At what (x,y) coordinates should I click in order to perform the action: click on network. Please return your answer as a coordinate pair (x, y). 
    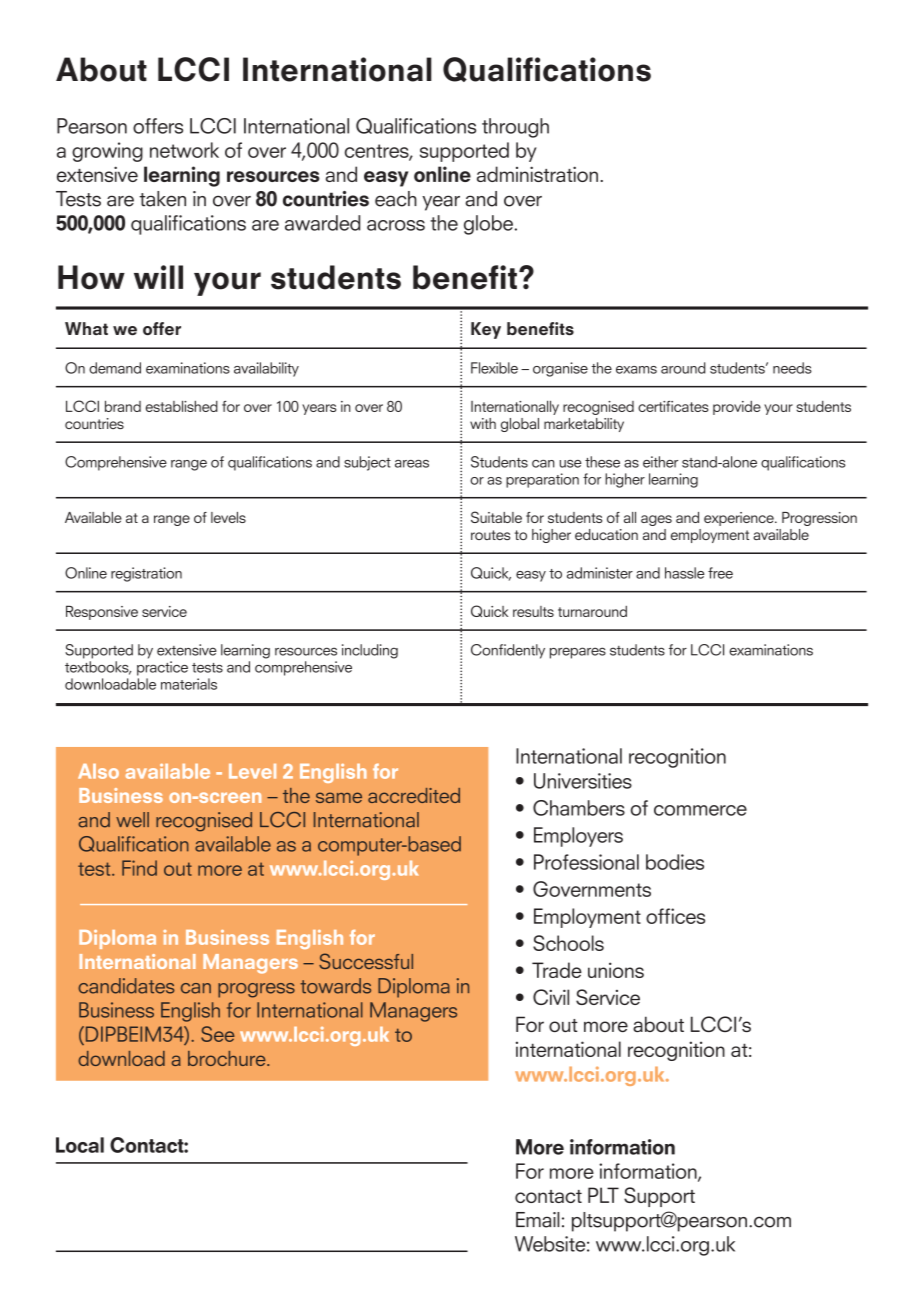
    Looking at the image, I should click on (184, 150).
